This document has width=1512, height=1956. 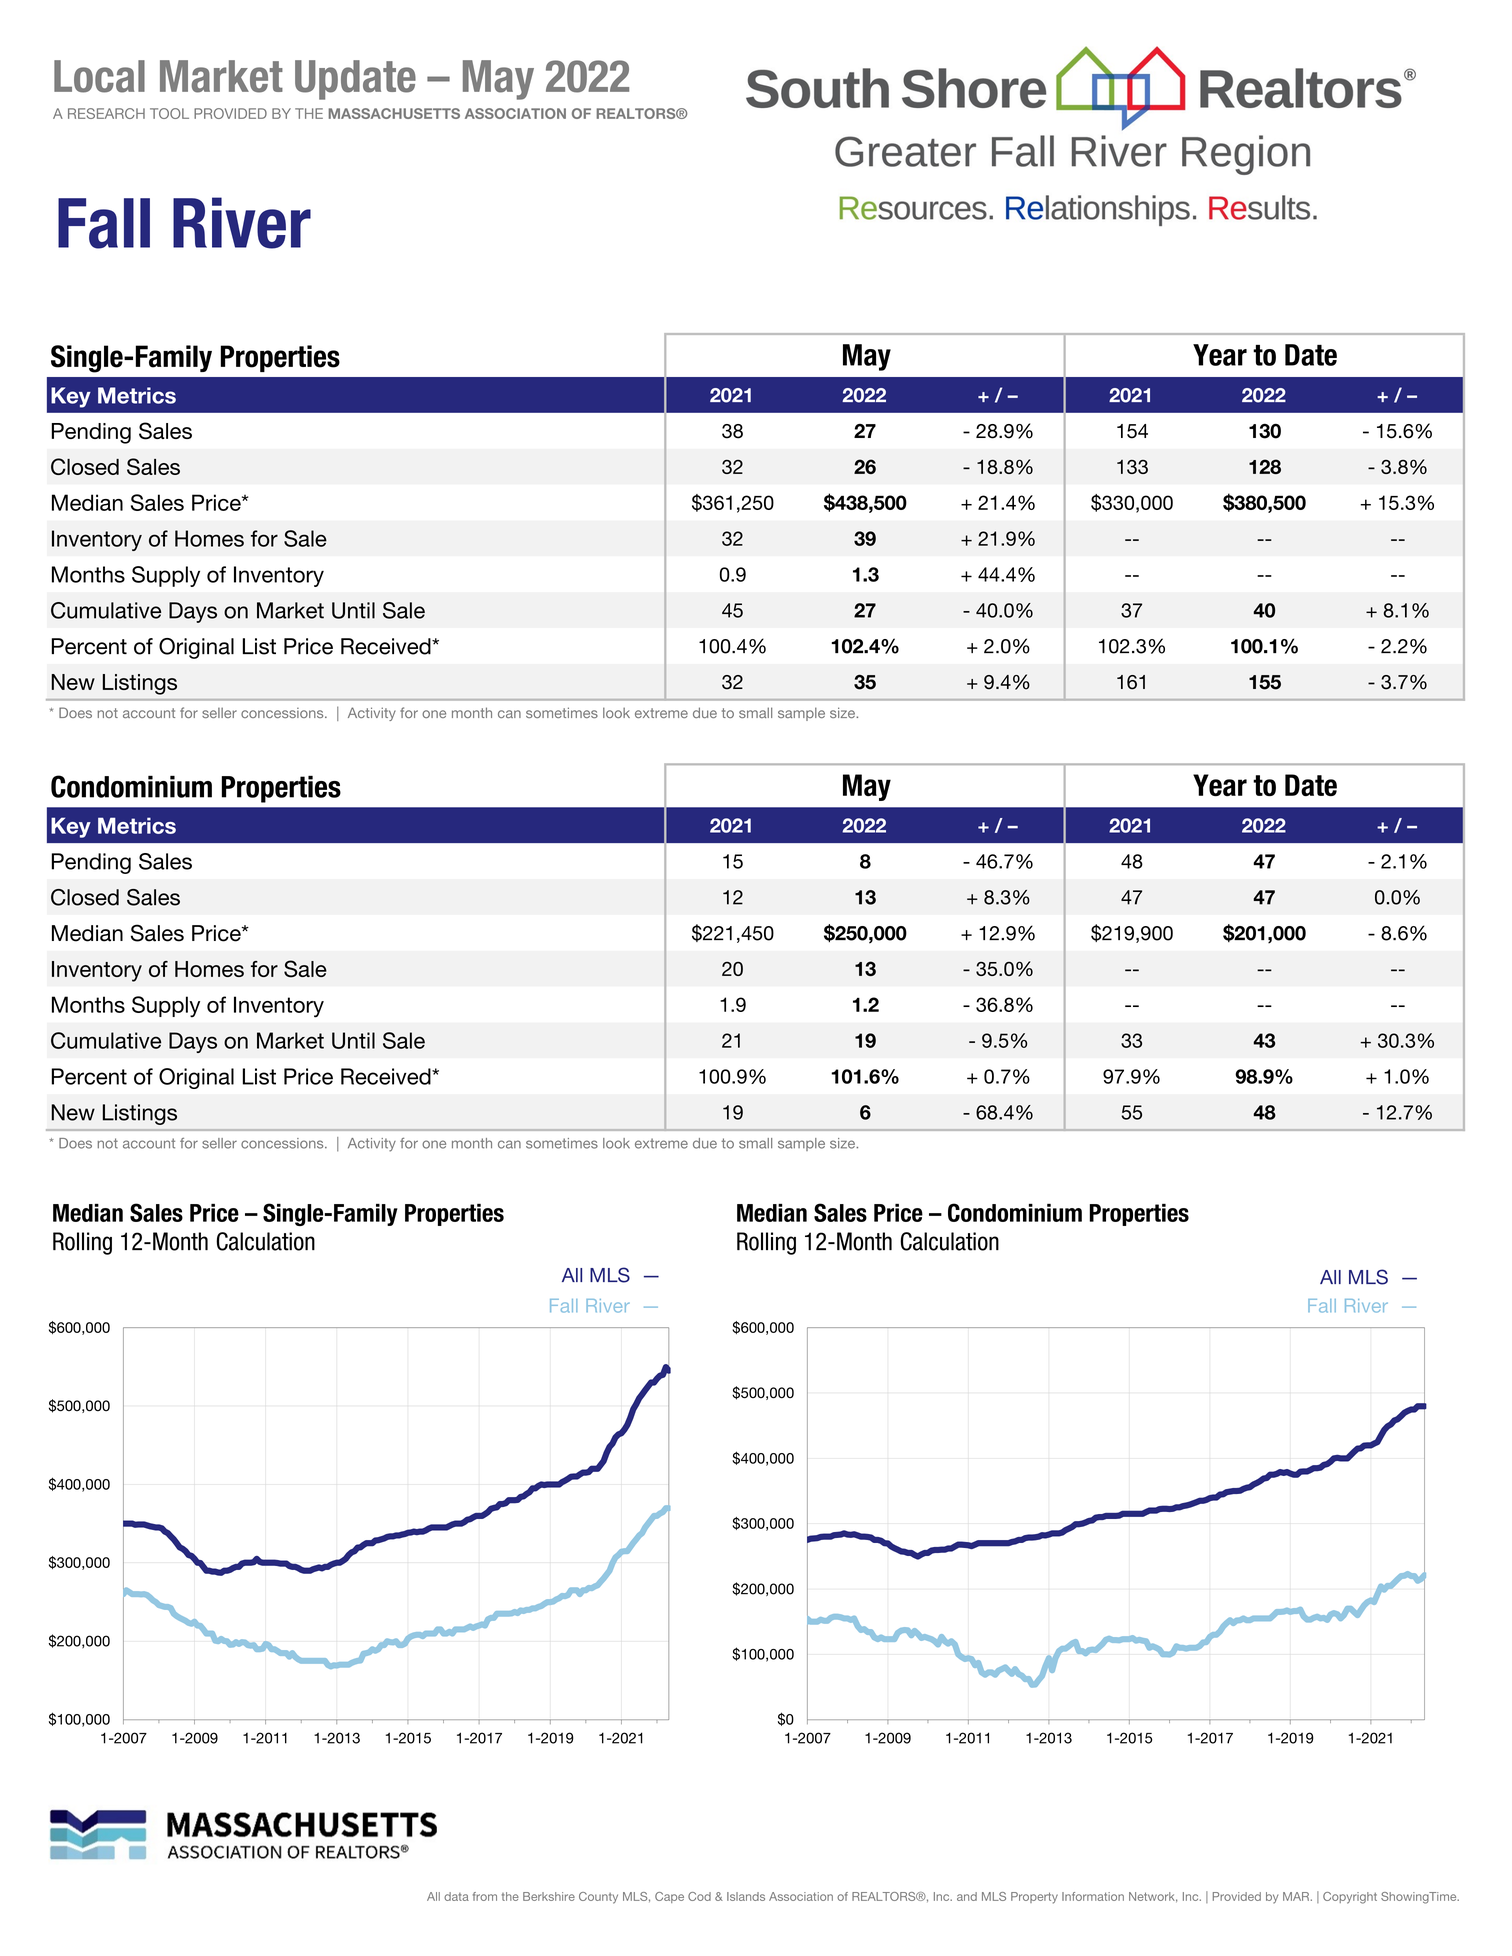 What do you see at coordinates (394, 113) in the document?
I see `MASSACHUSETTS` at bounding box center [394, 113].
